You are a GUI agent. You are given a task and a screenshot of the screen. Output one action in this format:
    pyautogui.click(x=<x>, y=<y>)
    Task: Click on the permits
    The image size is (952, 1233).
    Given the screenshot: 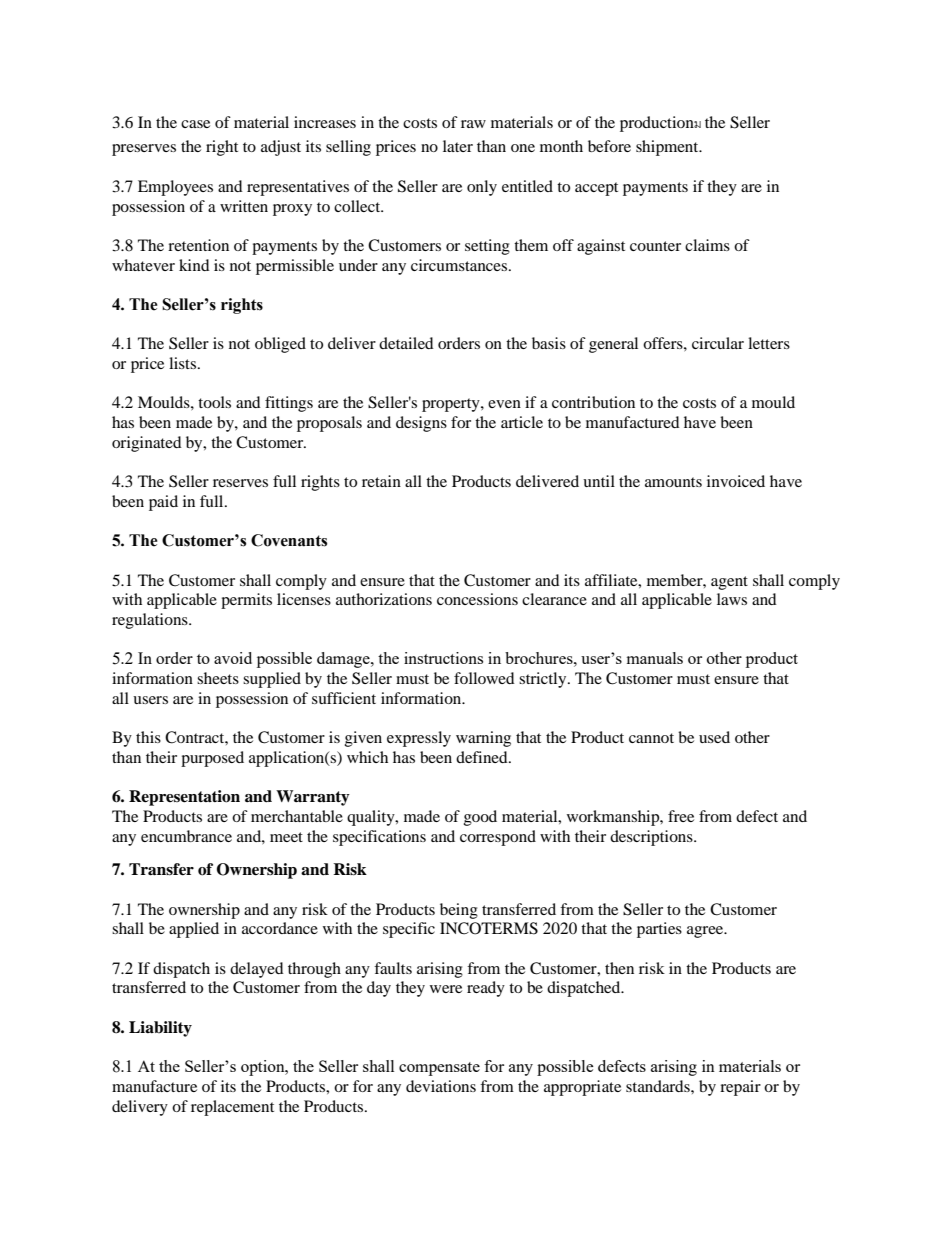 What is the action you would take?
    pyautogui.click(x=246, y=601)
